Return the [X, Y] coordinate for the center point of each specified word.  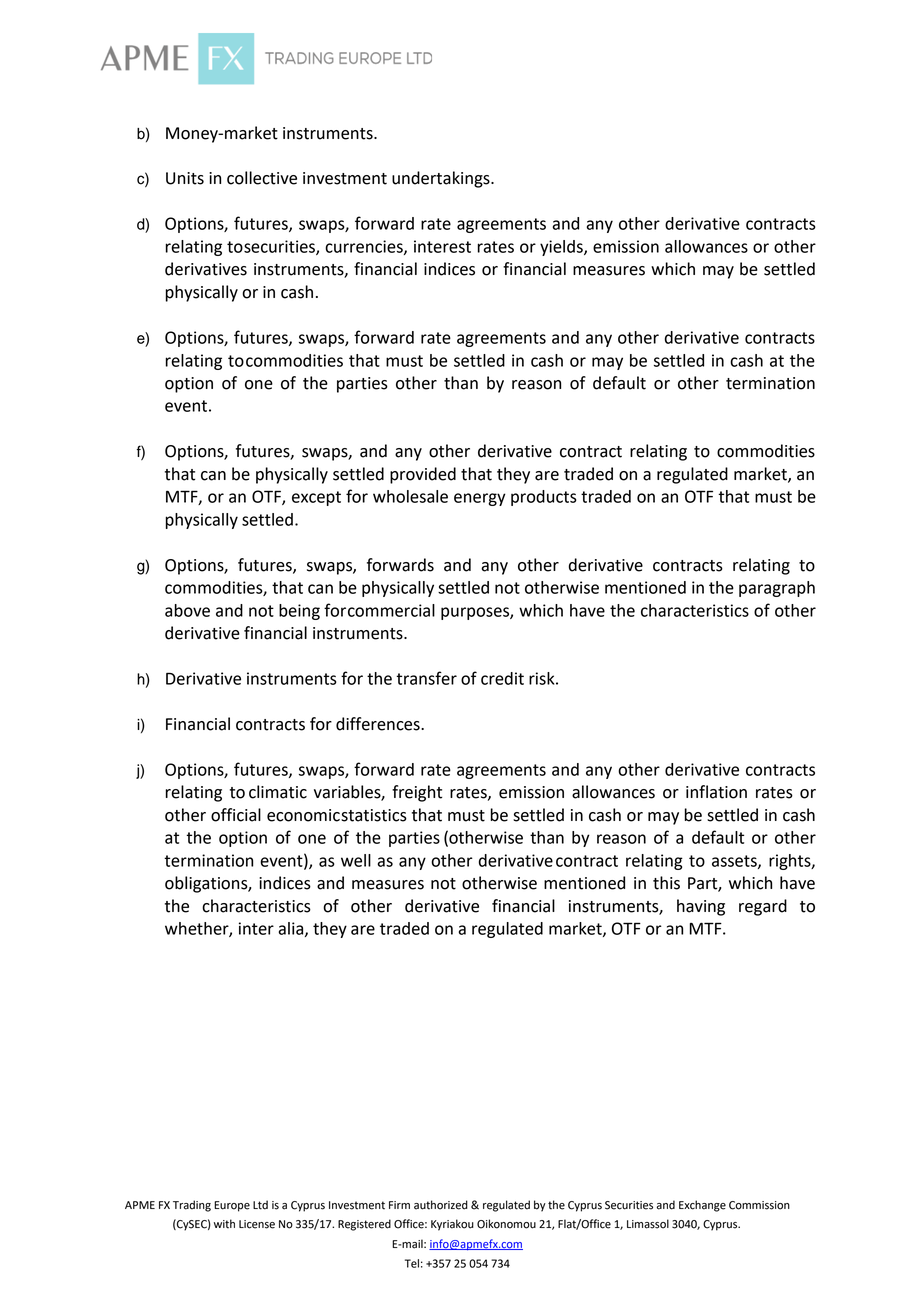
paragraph [777, 589]
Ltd [260, 1205]
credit [502, 678]
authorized [441, 1205]
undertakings [442, 179]
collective [262, 178]
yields [562, 248]
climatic [278, 792]
